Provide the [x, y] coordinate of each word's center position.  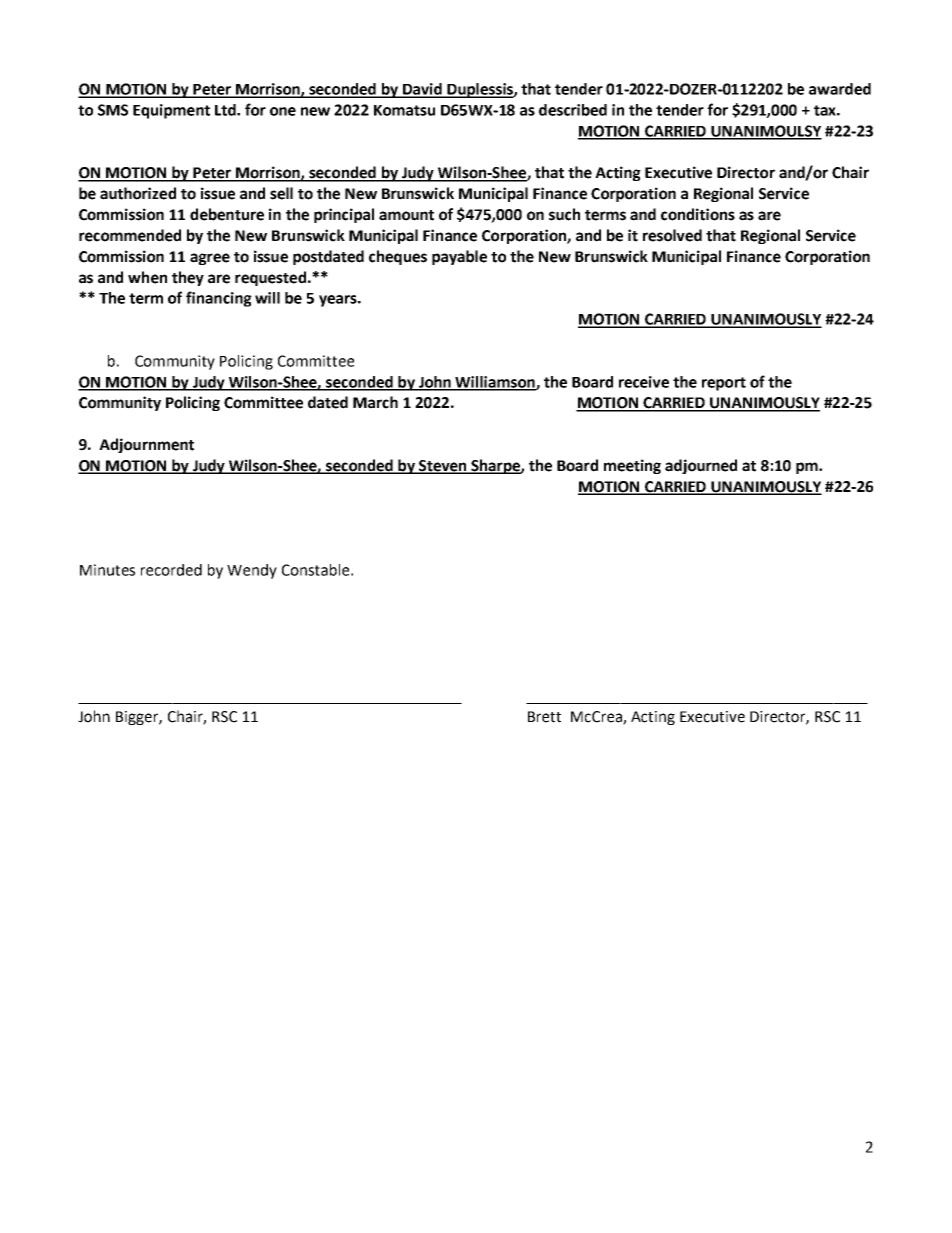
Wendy [252, 571]
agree [210, 259]
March [375, 402]
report [724, 384]
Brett [544, 717]
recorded [171, 570]
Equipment [171, 111]
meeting [632, 466]
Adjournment [146, 445]
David [422, 90]
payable [459, 257]
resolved [672, 235]
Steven [443, 467]
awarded [840, 89]
